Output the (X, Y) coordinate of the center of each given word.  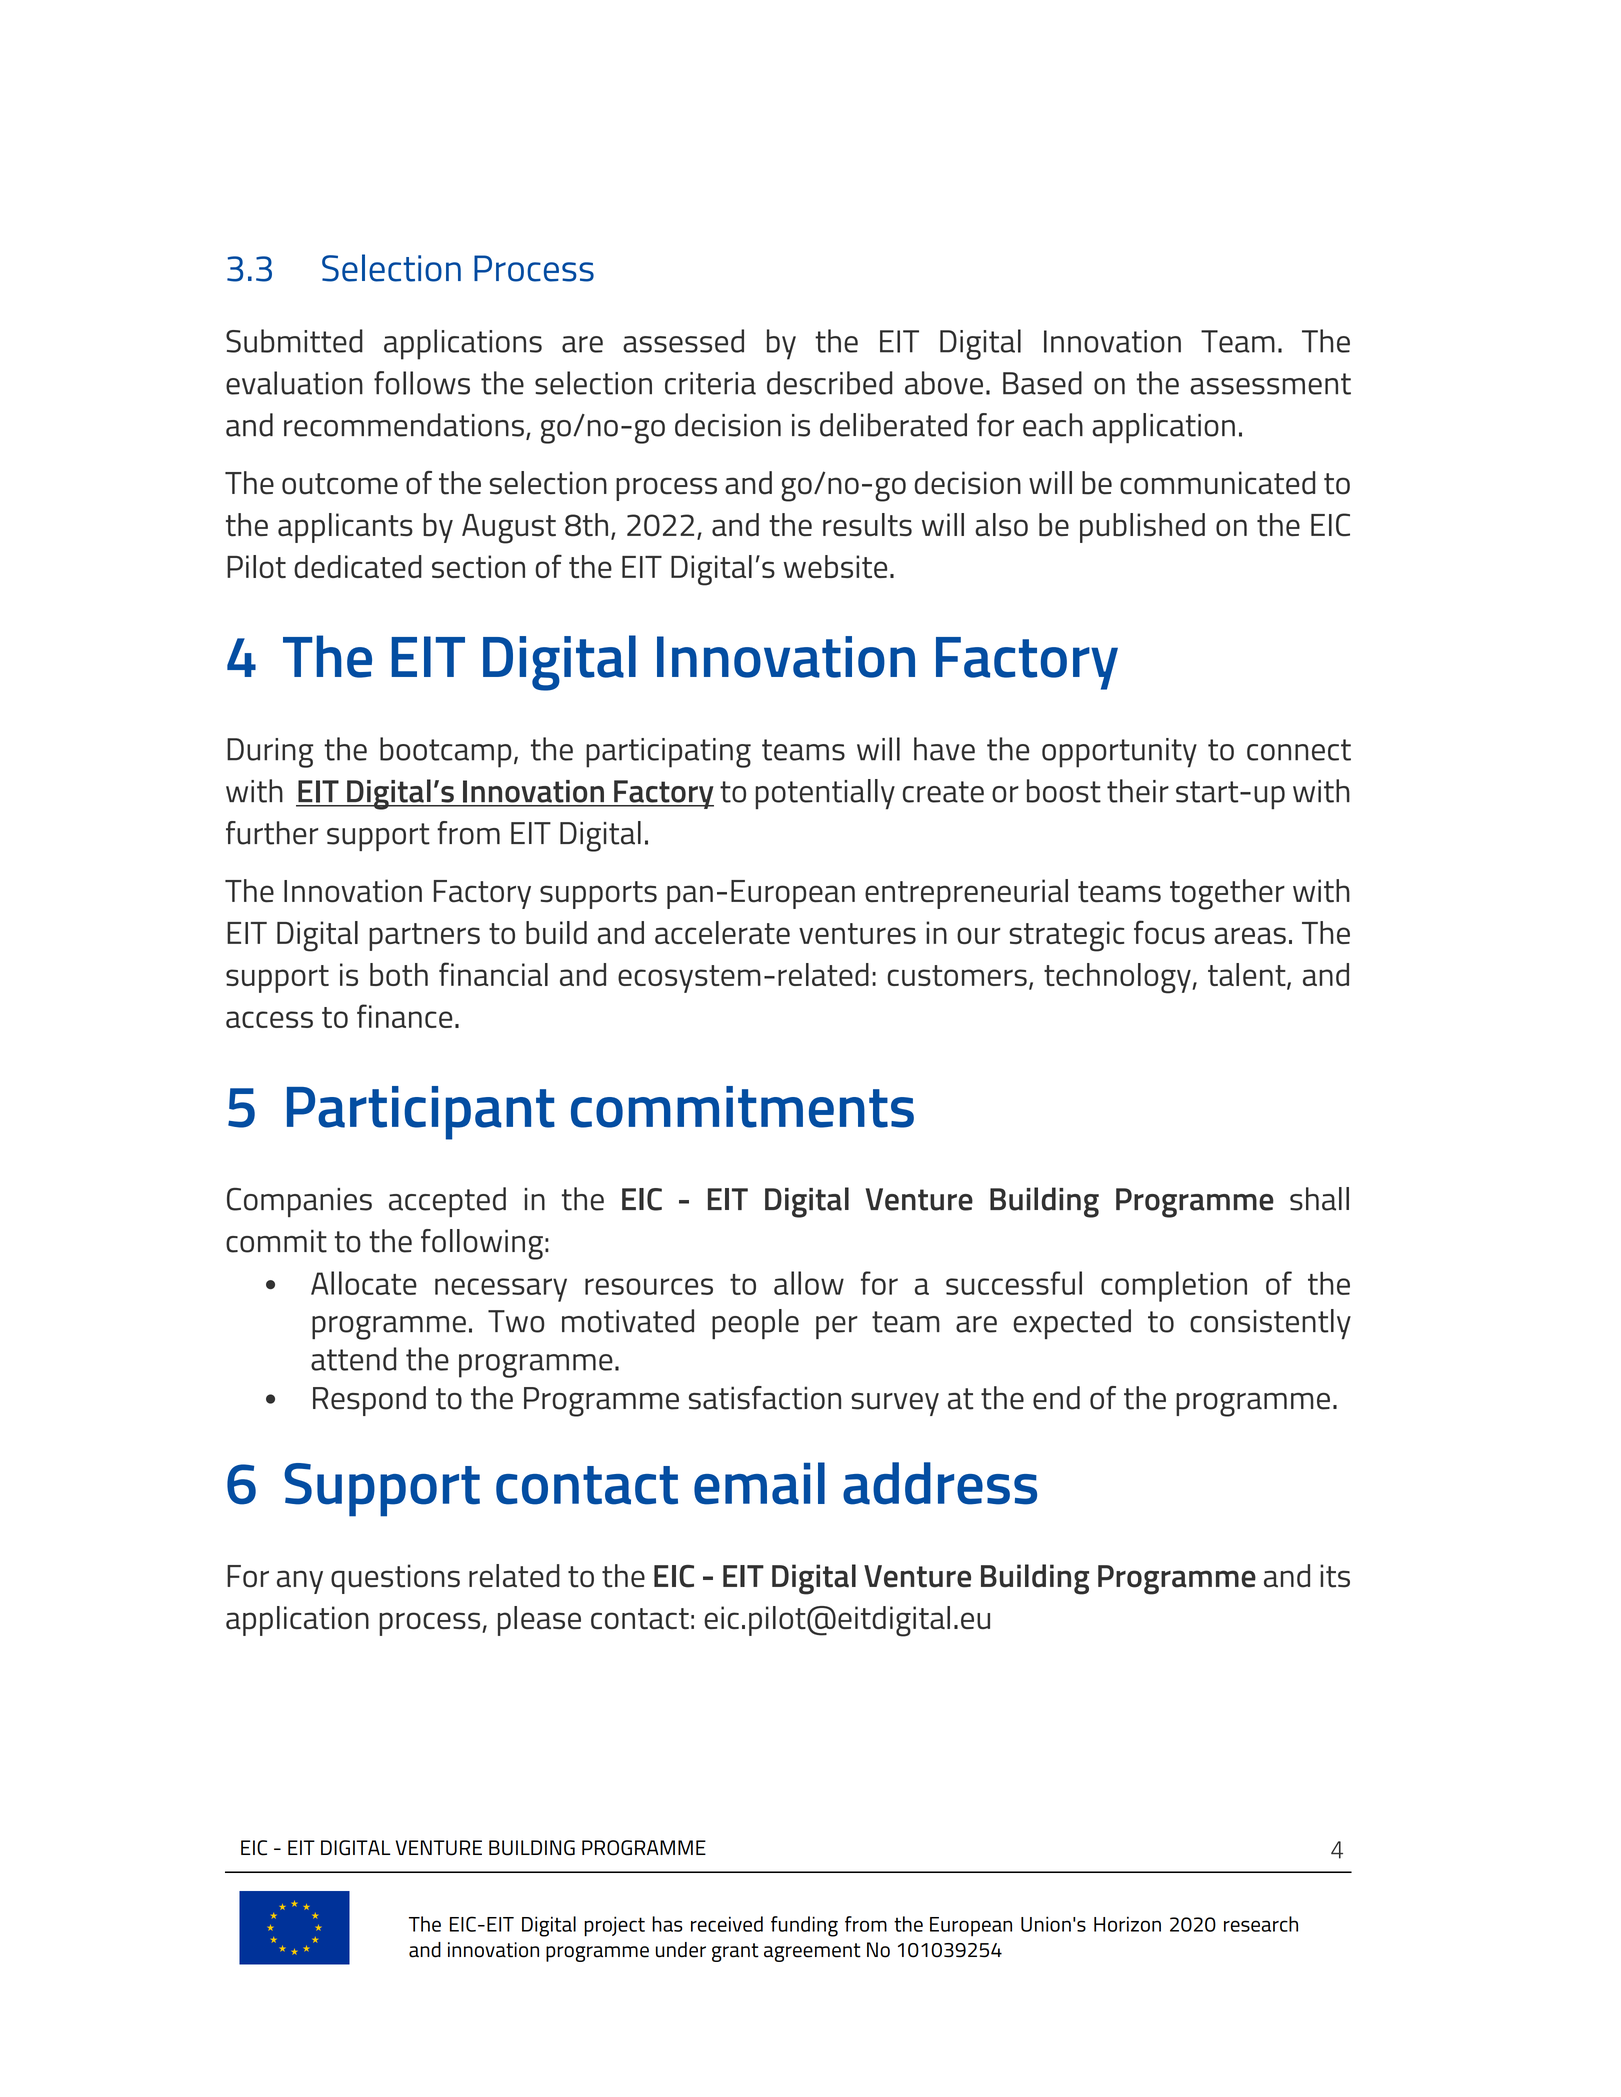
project (614, 1926)
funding (804, 1926)
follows (422, 383)
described (829, 383)
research (1261, 1924)
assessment (1270, 384)
